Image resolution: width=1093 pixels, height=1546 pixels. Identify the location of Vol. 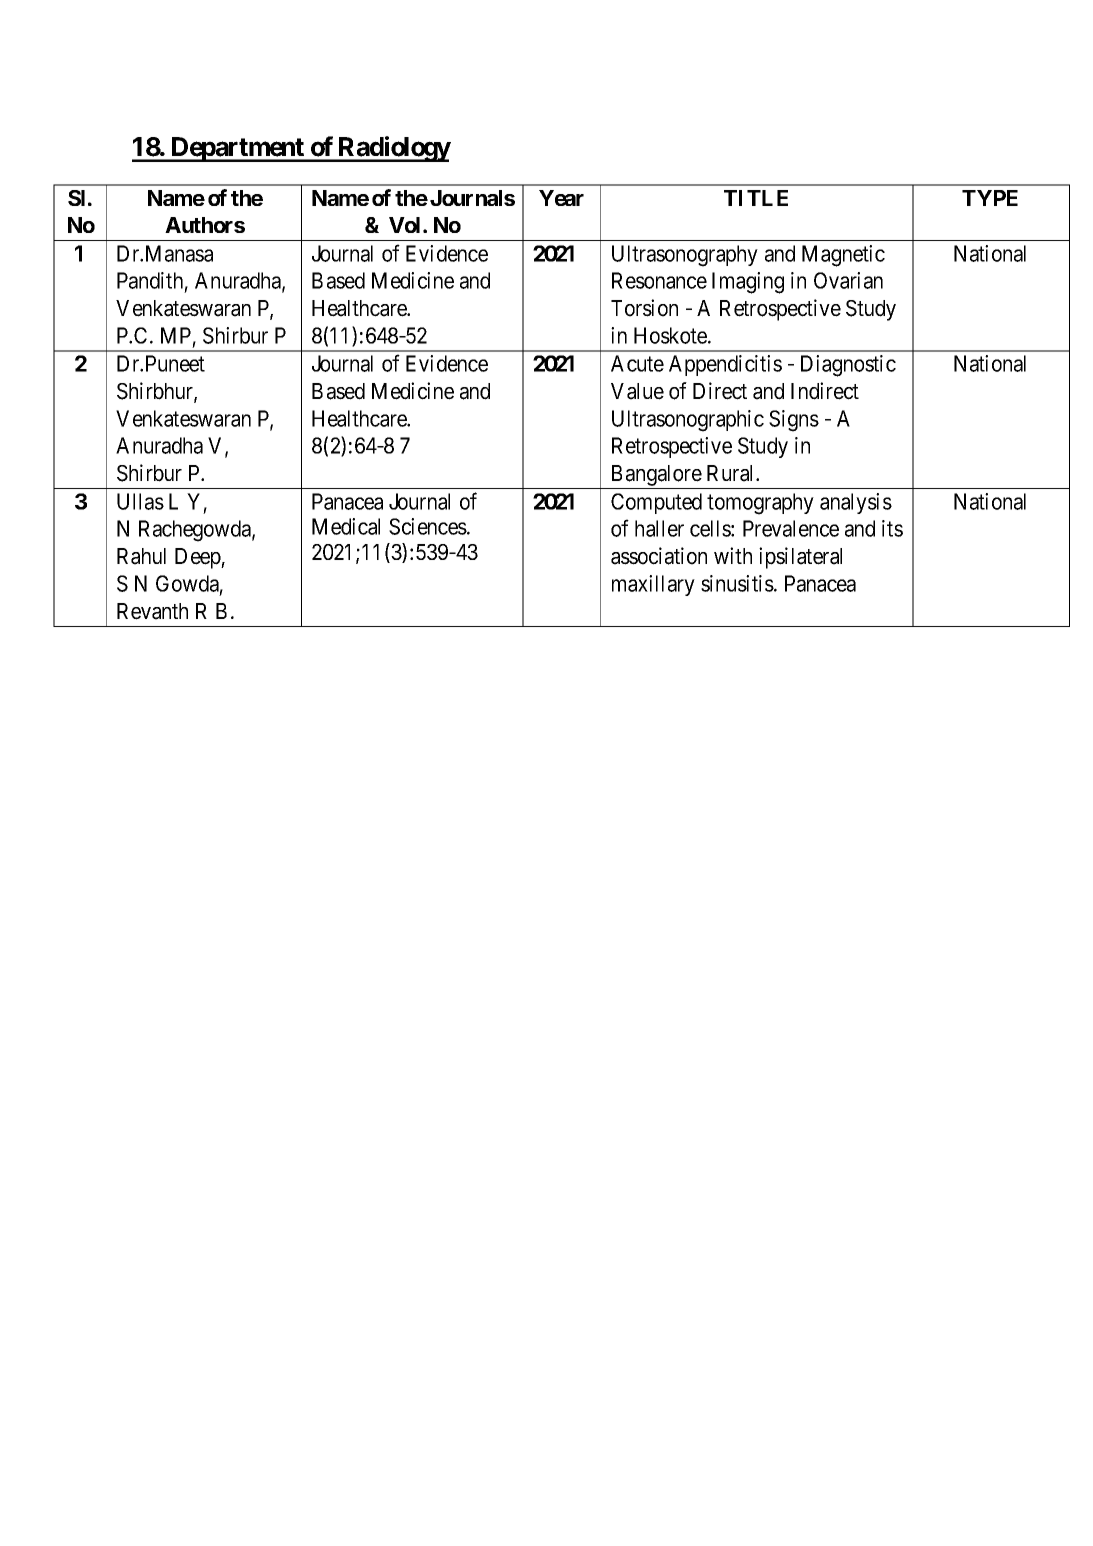
(406, 225).
